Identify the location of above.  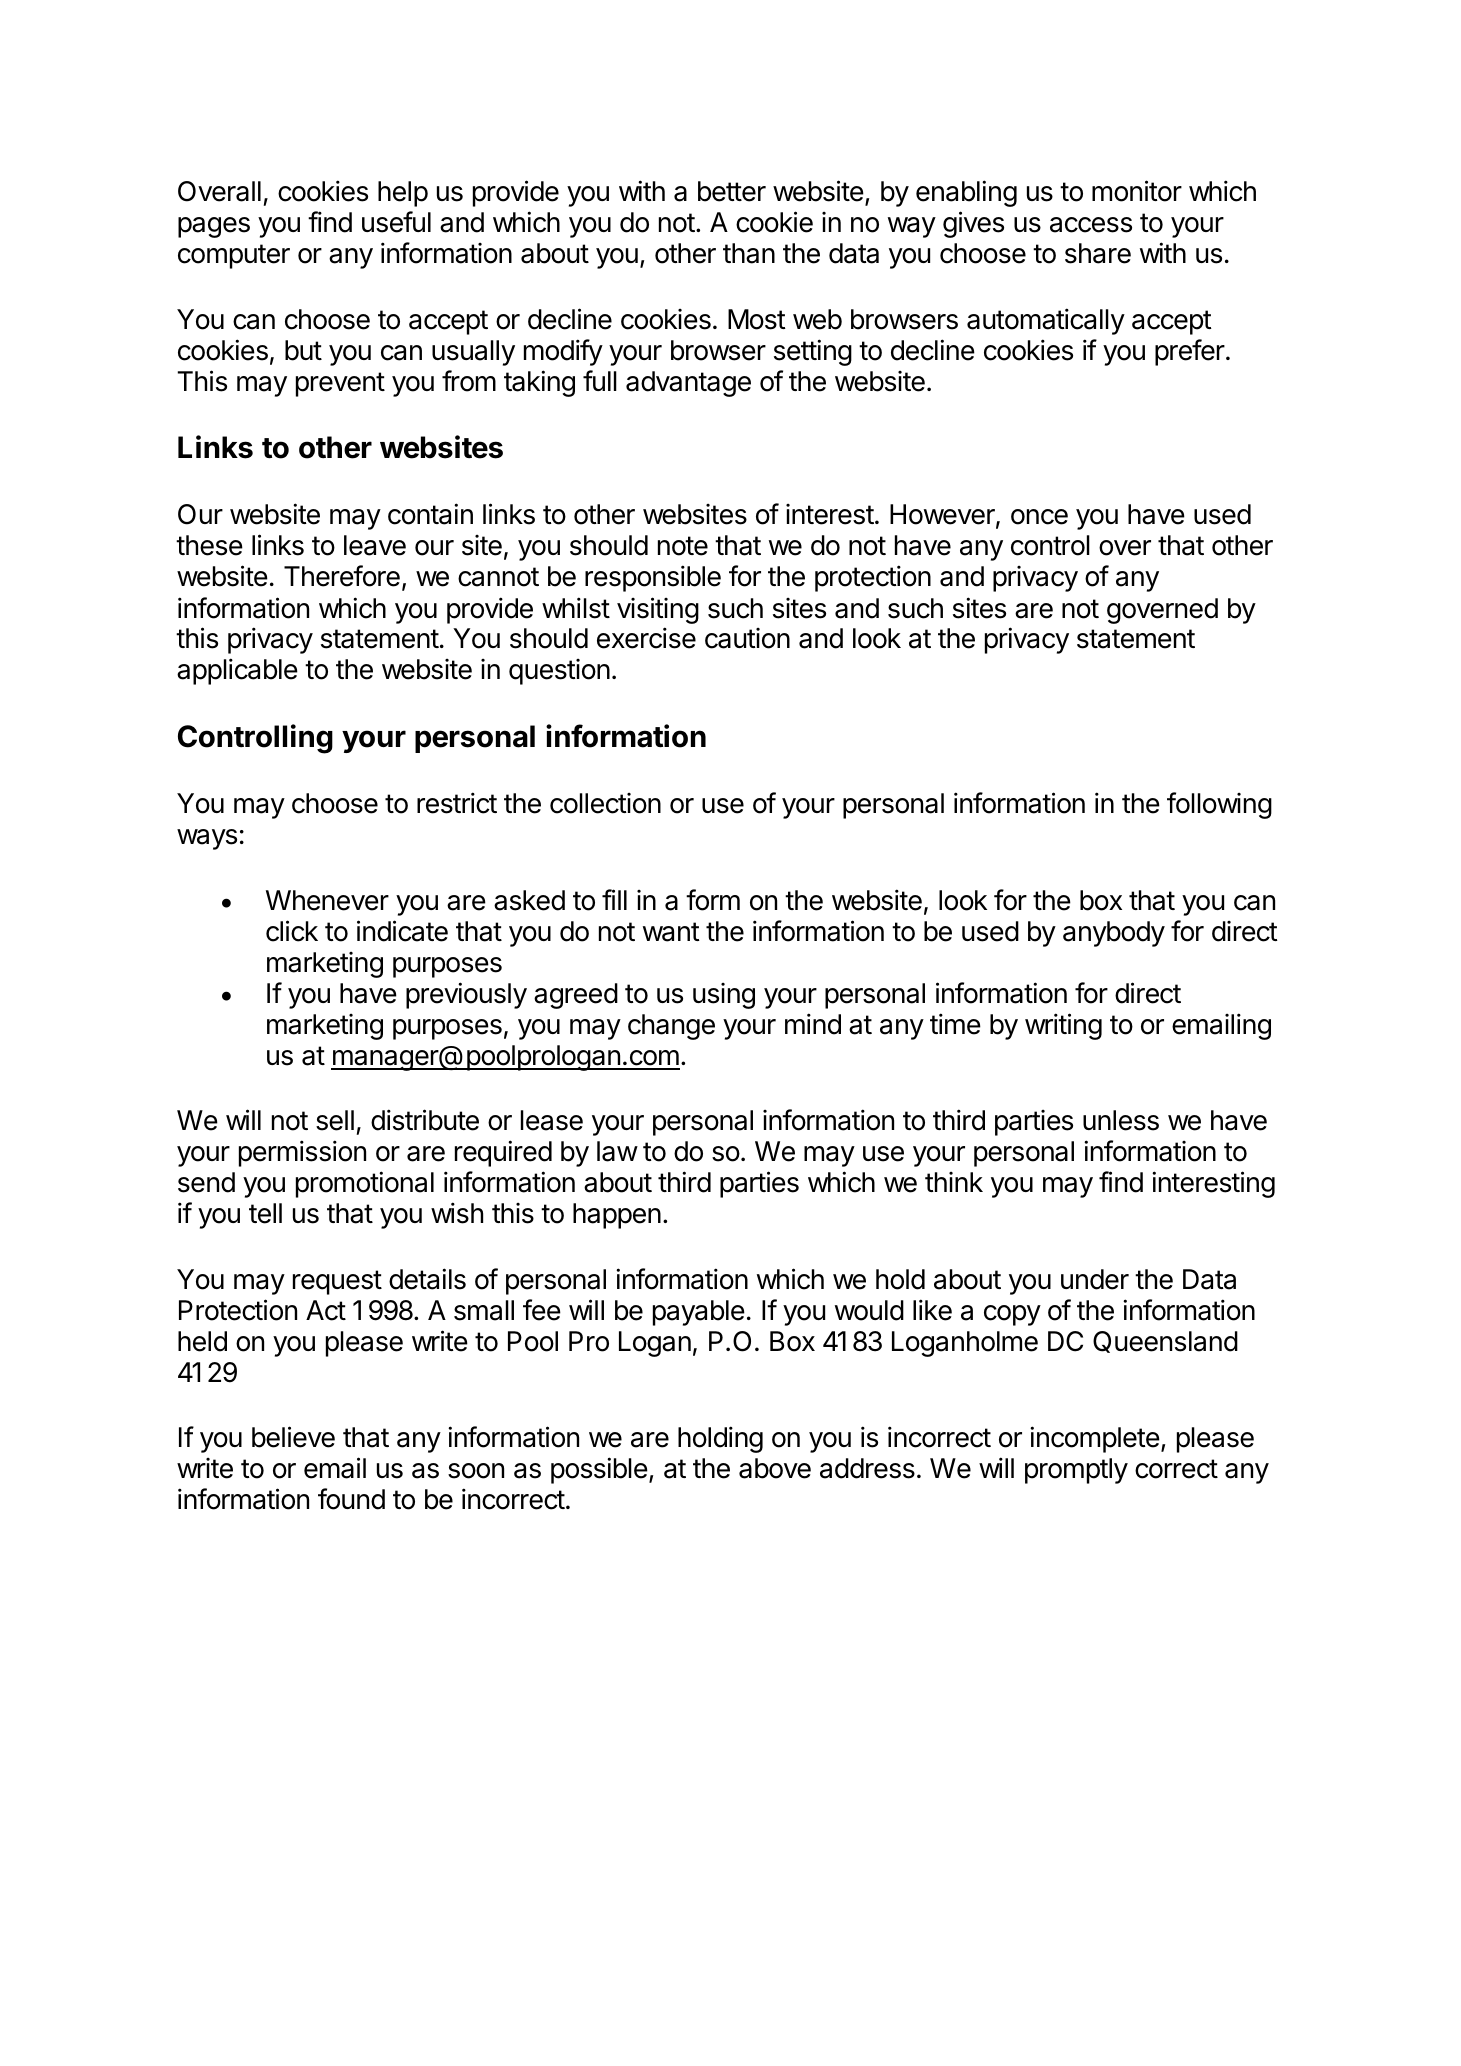
(775, 1468).
